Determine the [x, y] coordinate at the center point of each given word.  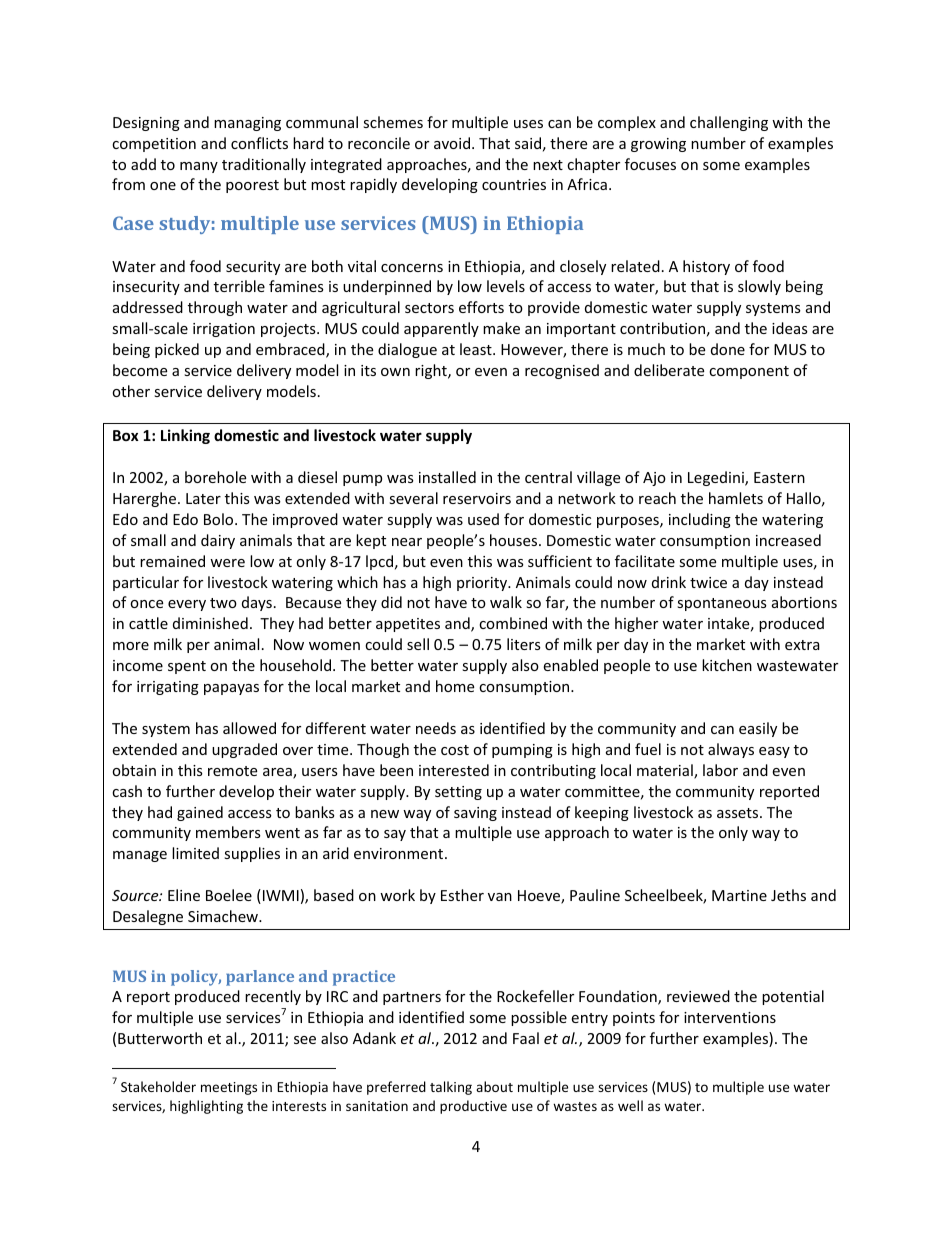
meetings [229, 1088]
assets [739, 813]
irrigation [224, 330]
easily [758, 729]
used [483, 519]
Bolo [220, 519]
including [700, 520]
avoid [452, 143]
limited [195, 853]
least [477, 349]
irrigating [168, 688]
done [728, 349]
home [455, 686]
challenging [729, 123]
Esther [462, 895]
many [199, 167]
